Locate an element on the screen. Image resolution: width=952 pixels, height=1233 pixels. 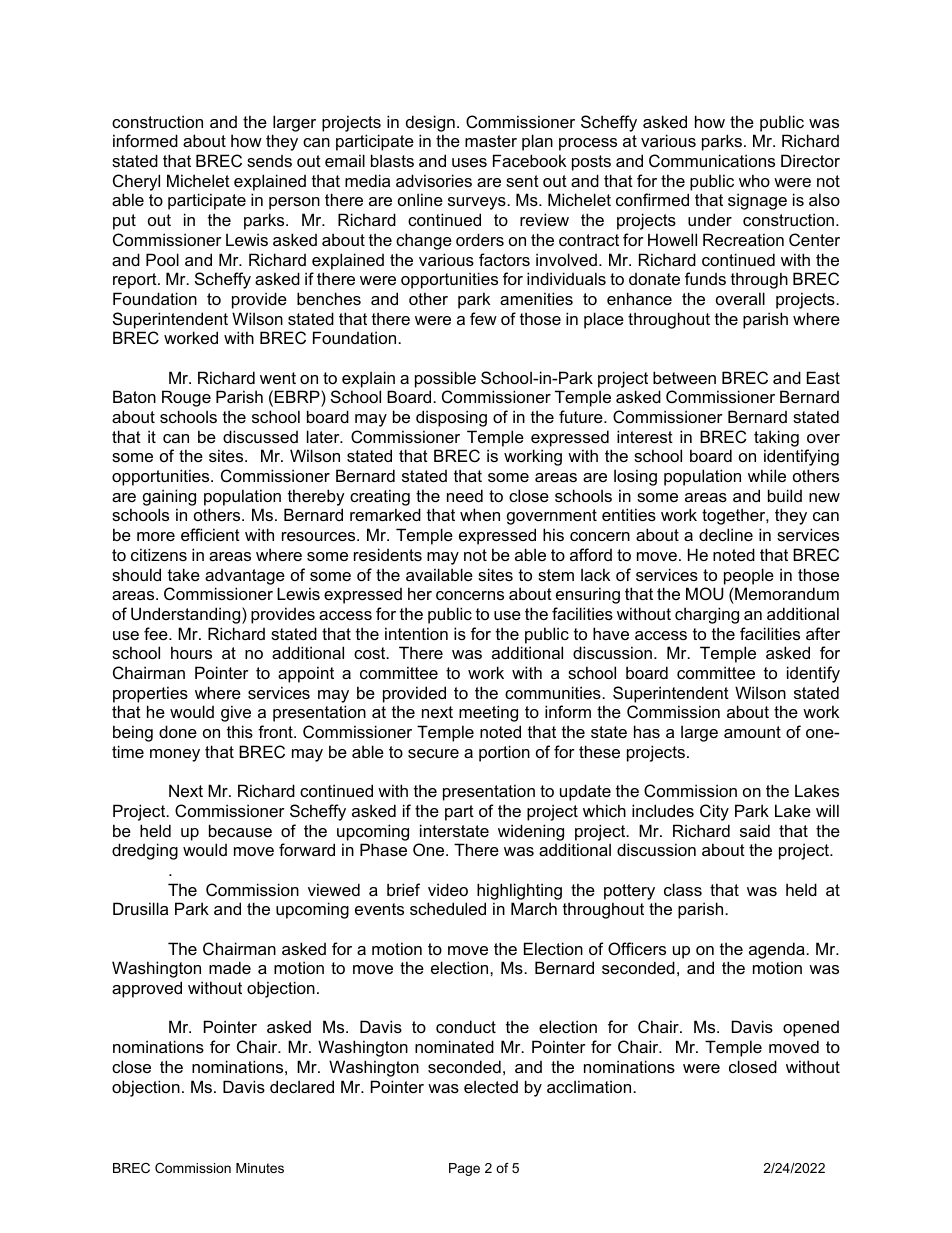
gaining is located at coordinates (169, 497).
